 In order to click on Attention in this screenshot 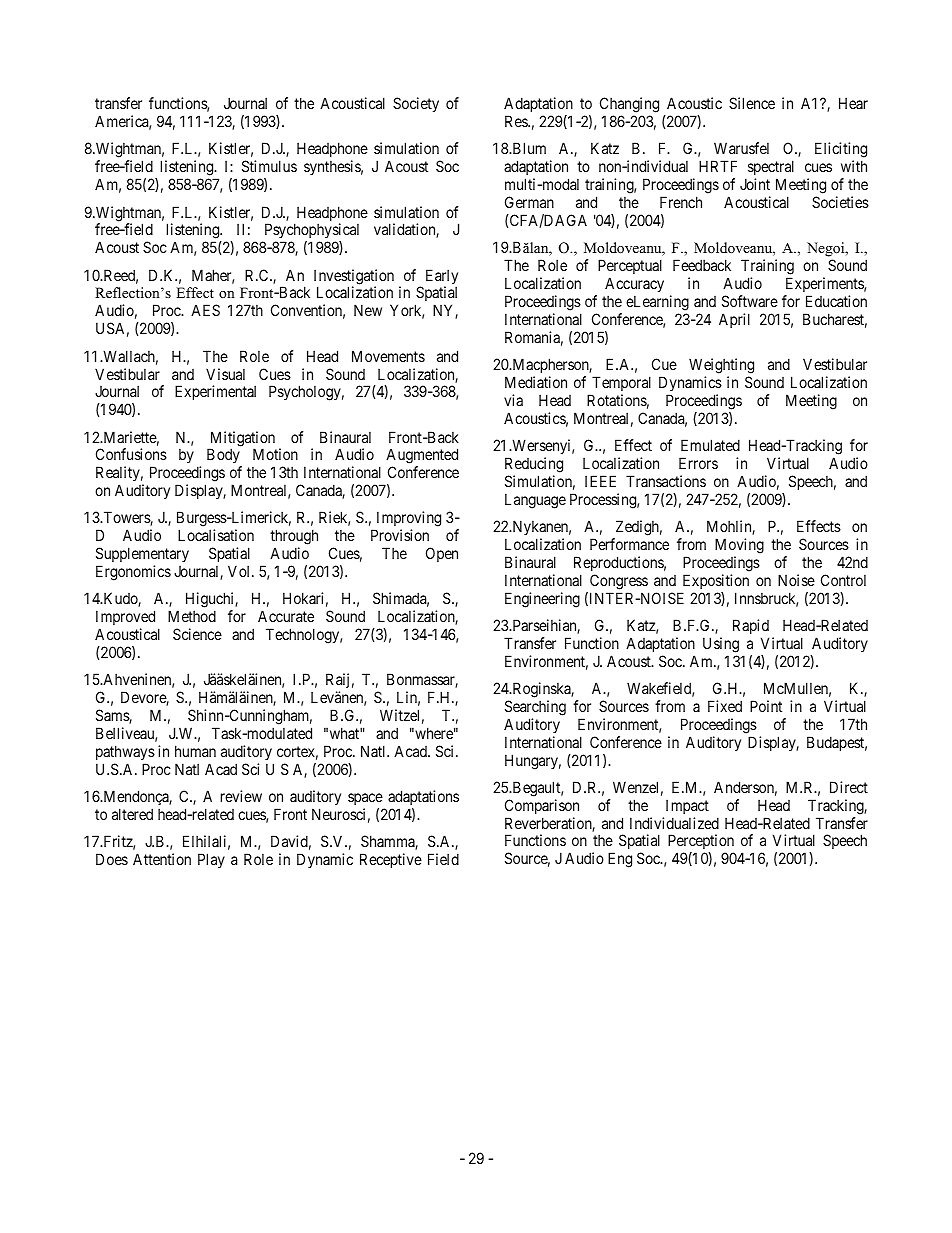, I will do `click(162, 859)`.
